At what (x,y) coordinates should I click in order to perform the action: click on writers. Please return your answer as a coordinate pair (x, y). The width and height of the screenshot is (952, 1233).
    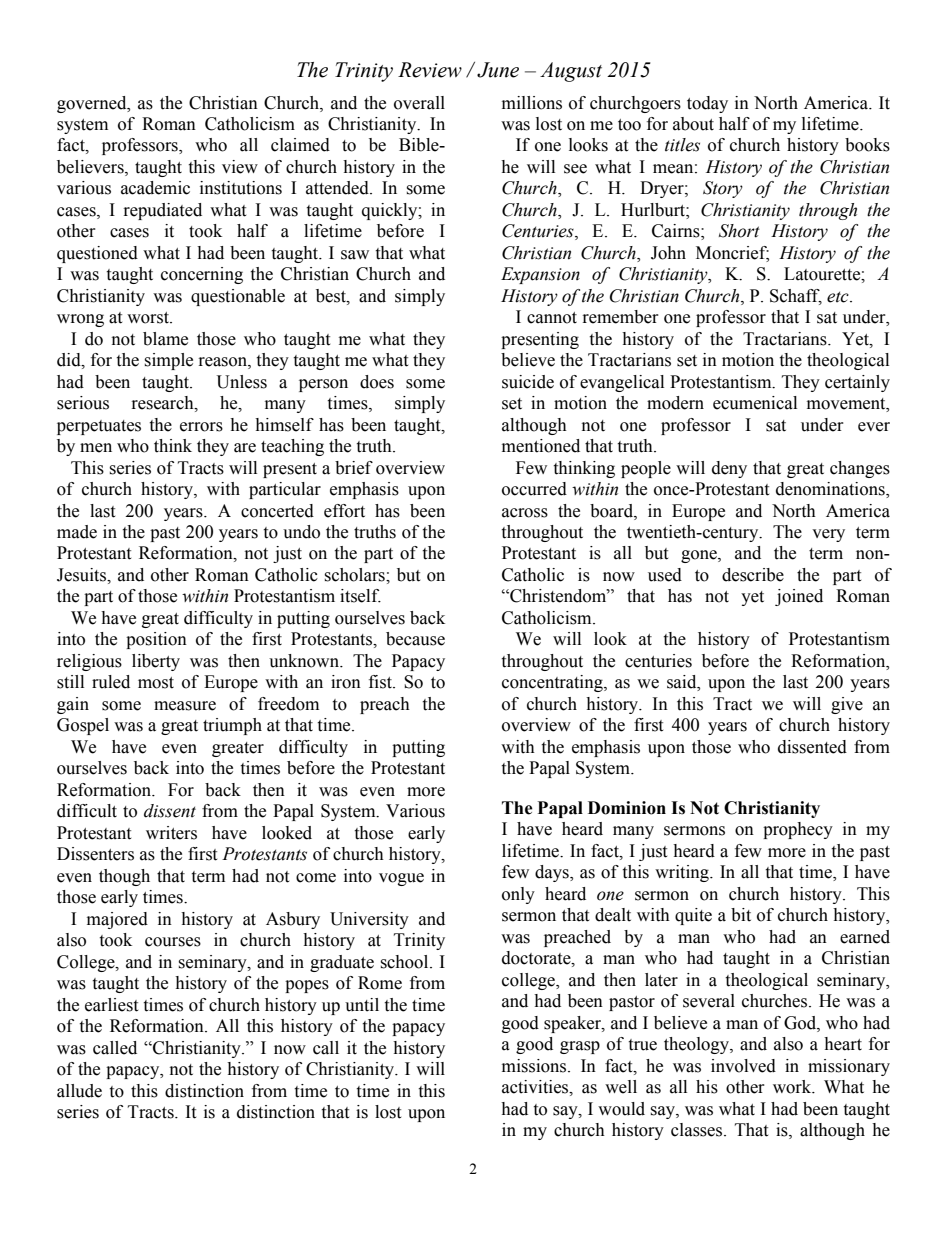
    Looking at the image, I should click on (171, 833).
